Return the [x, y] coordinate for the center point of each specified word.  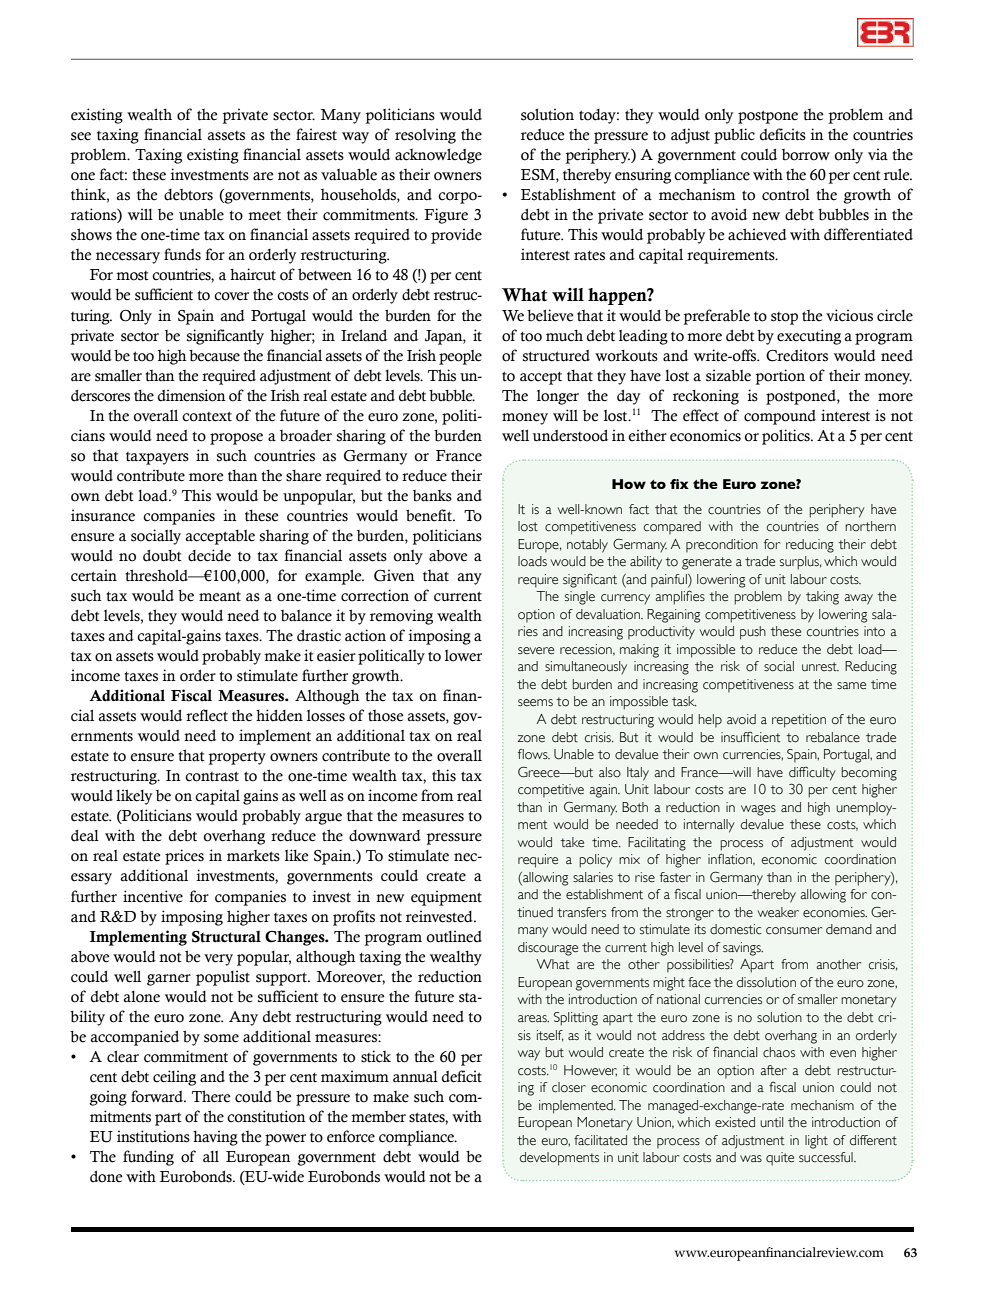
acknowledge [438, 156]
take [572, 842]
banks [432, 496]
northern [870, 526]
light [816, 1142]
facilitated [600, 1140]
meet [264, 216]
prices [184, 857]
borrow [806, 155]
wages [758, 810]
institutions [153, 1136]
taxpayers [157, 458]
